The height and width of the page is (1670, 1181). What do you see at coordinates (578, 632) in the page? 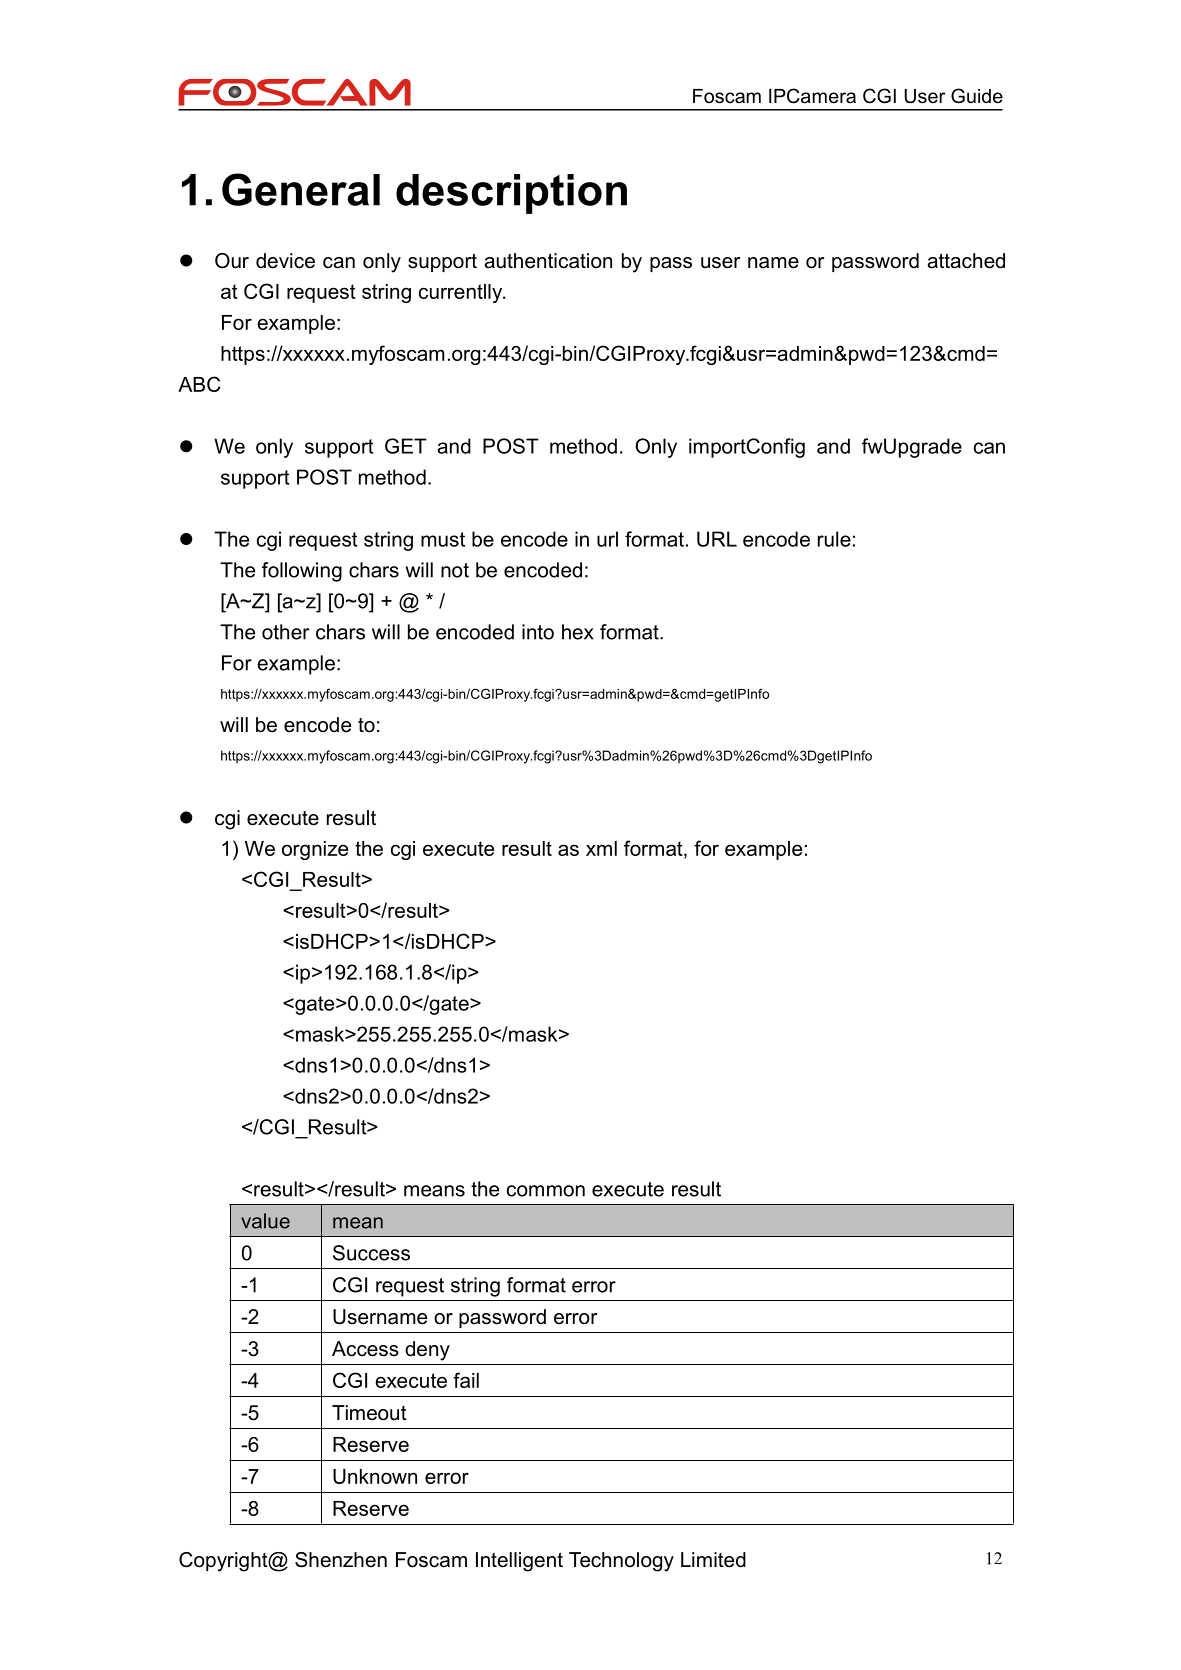
I see `hex` at bounding box center [578, 632].
